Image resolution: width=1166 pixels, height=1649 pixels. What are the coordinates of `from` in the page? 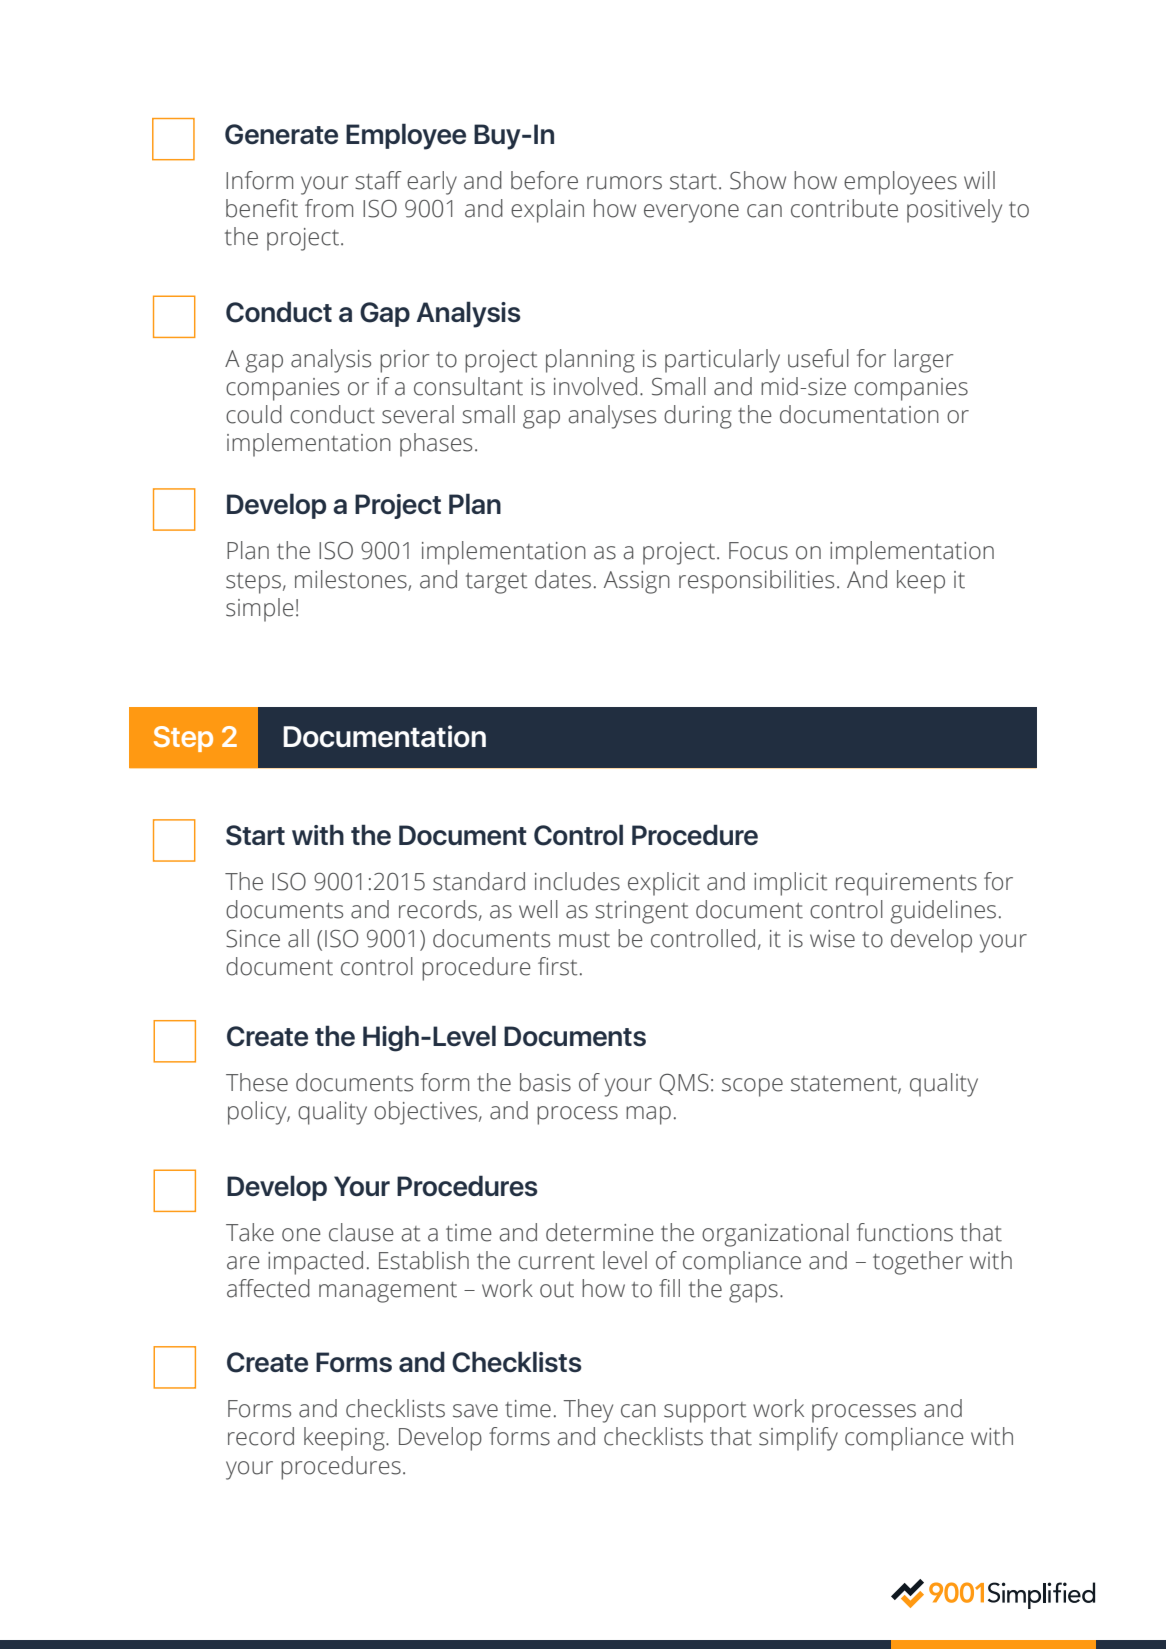 It's located at (329, 208).
